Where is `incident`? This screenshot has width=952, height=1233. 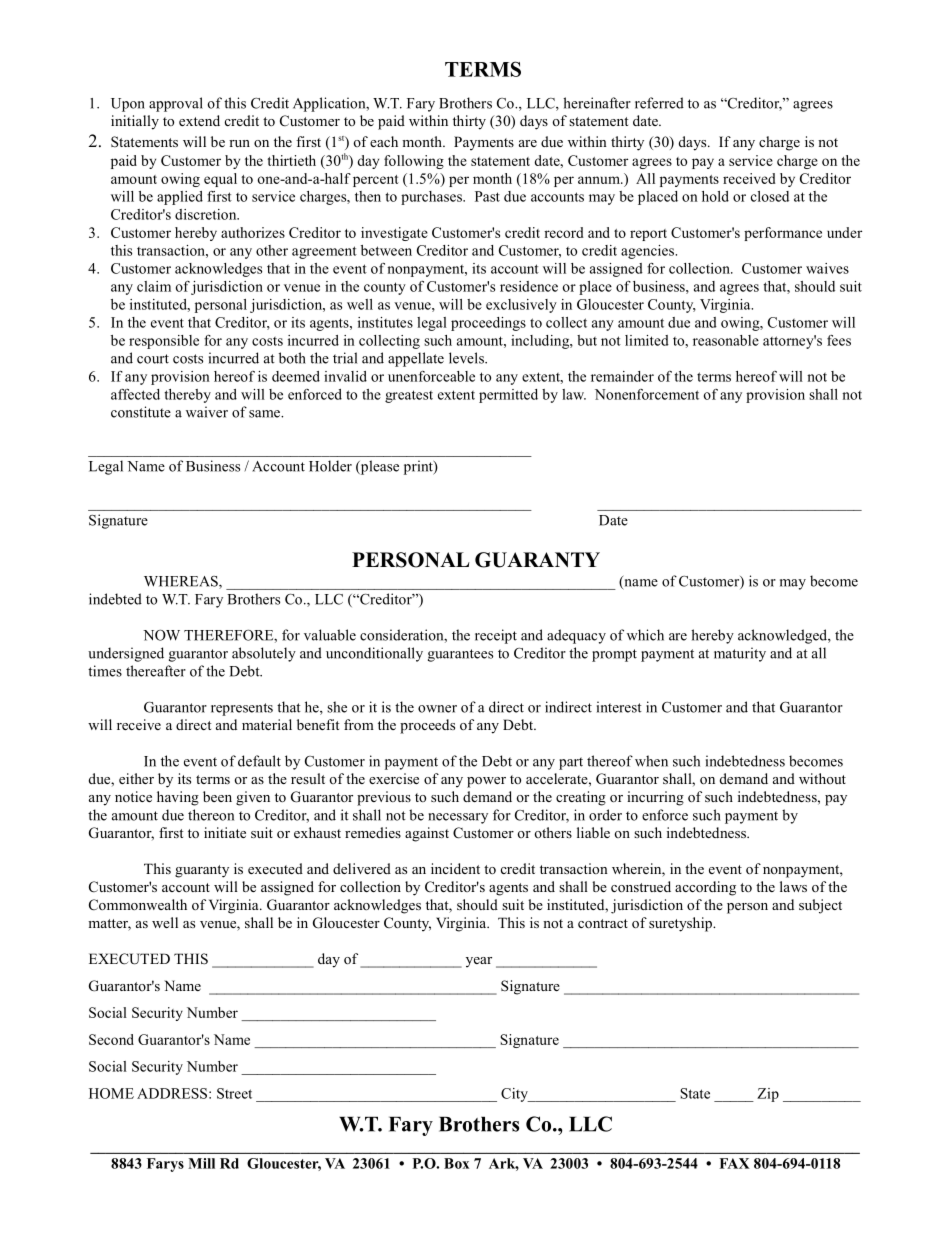
incident is located at coordinates (455, 868).
